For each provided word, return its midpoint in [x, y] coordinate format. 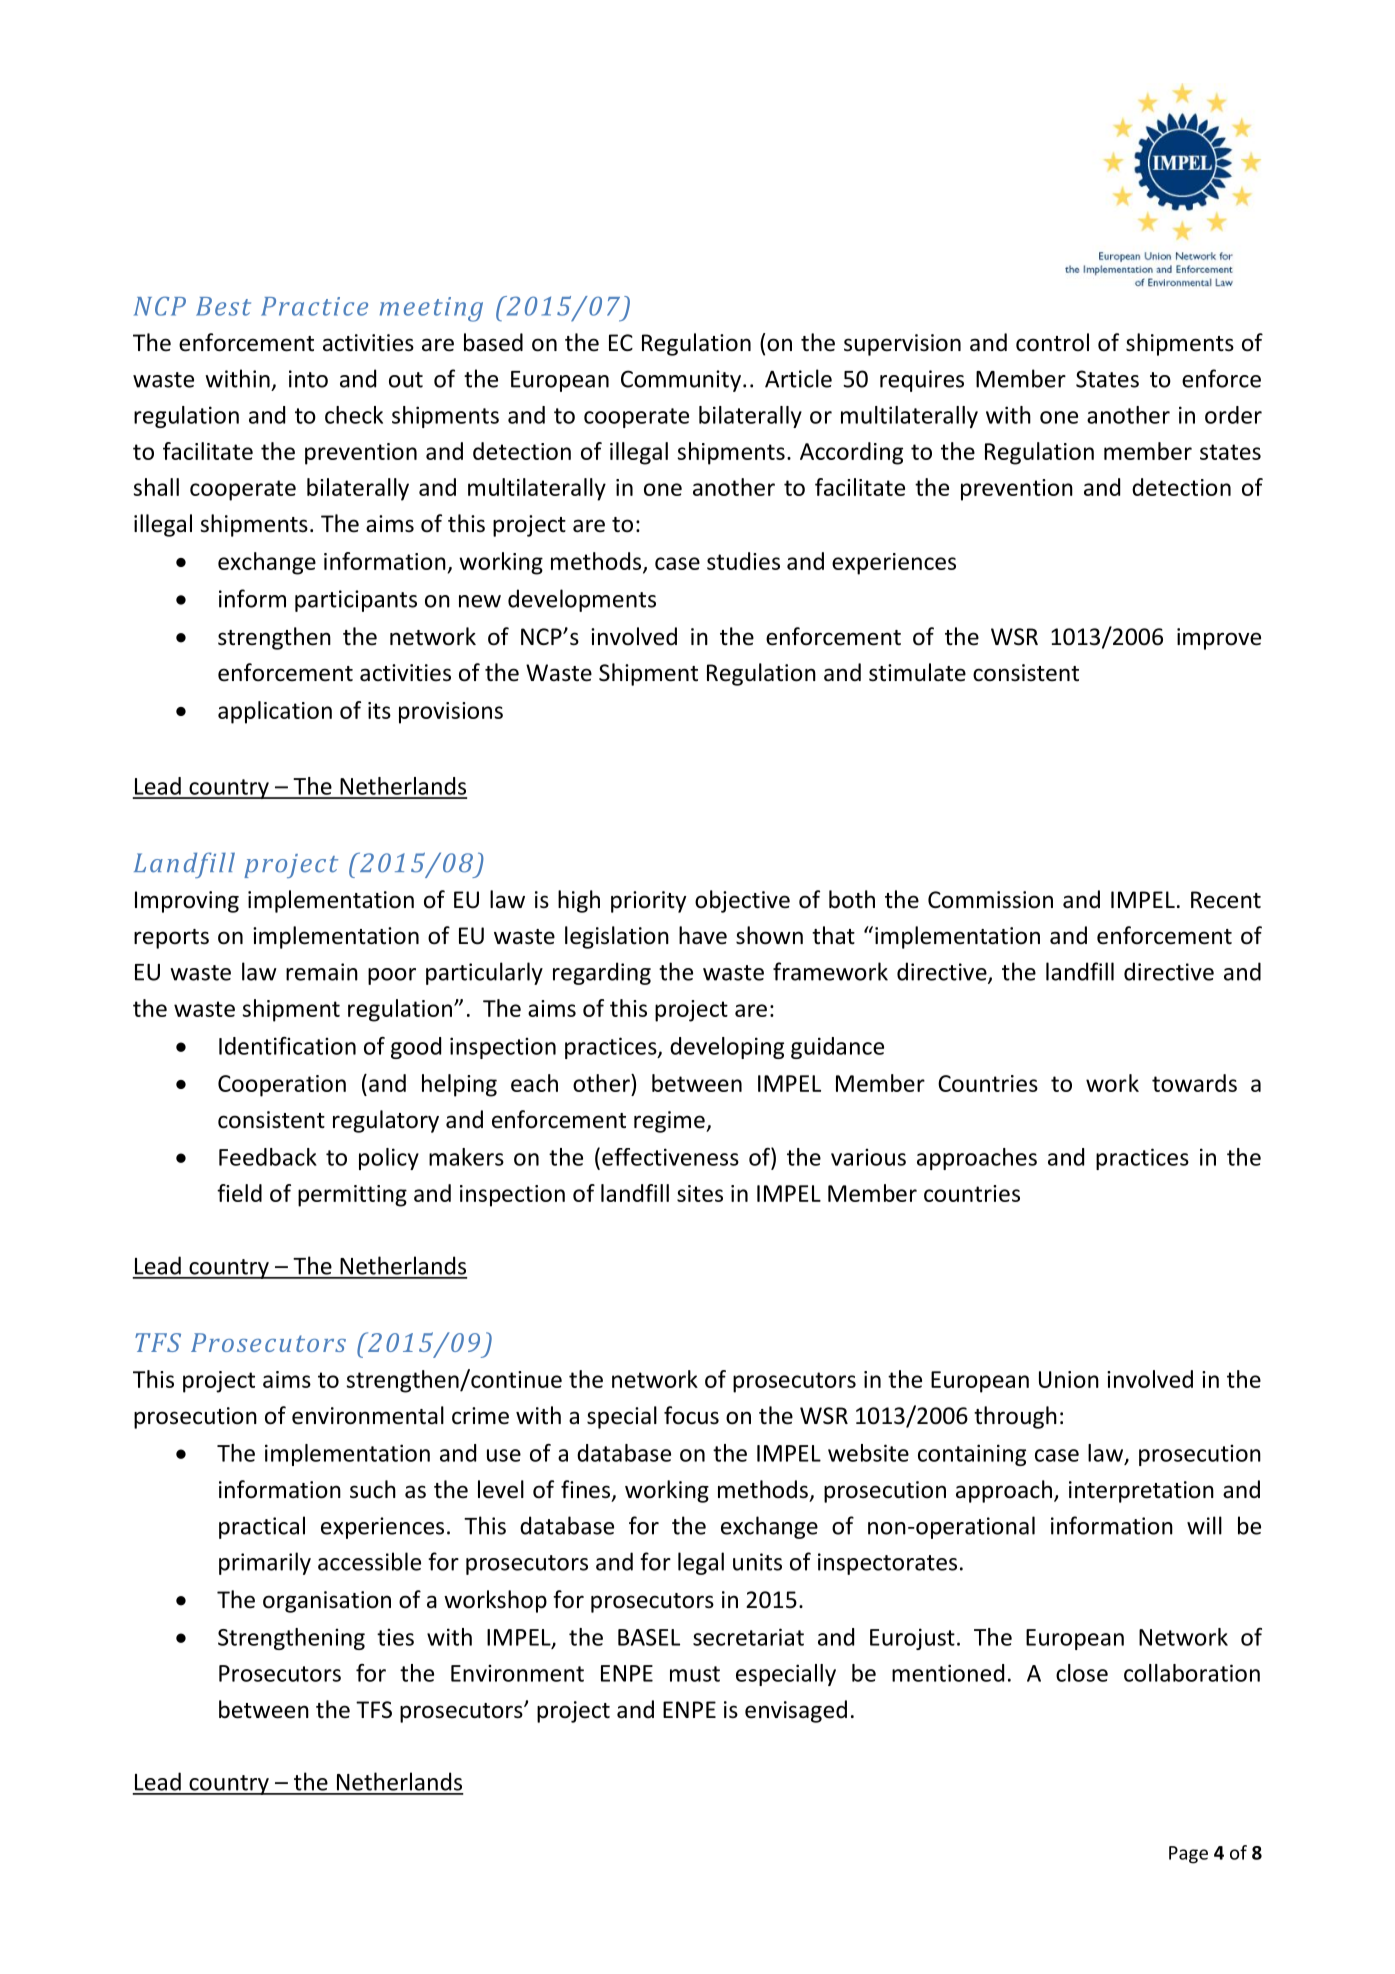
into [308, 379]
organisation [327, 1602]
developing [727, 1048]
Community [681, 381]
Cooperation [282, 1086]
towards [1194, 1083]
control [1052, 342]
